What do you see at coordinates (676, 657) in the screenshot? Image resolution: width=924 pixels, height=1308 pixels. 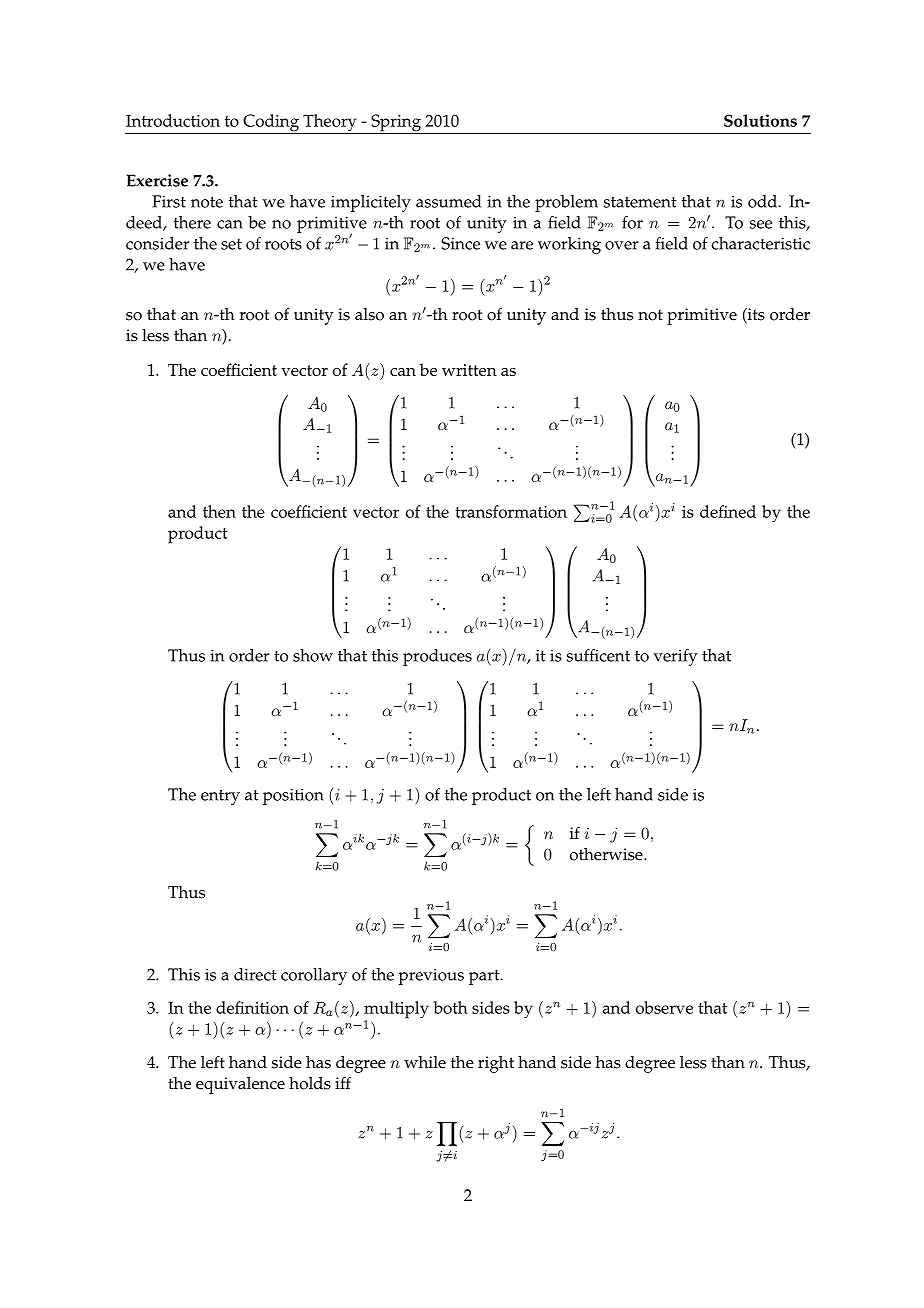 I see `verify` at bounding box center [676, 657].
